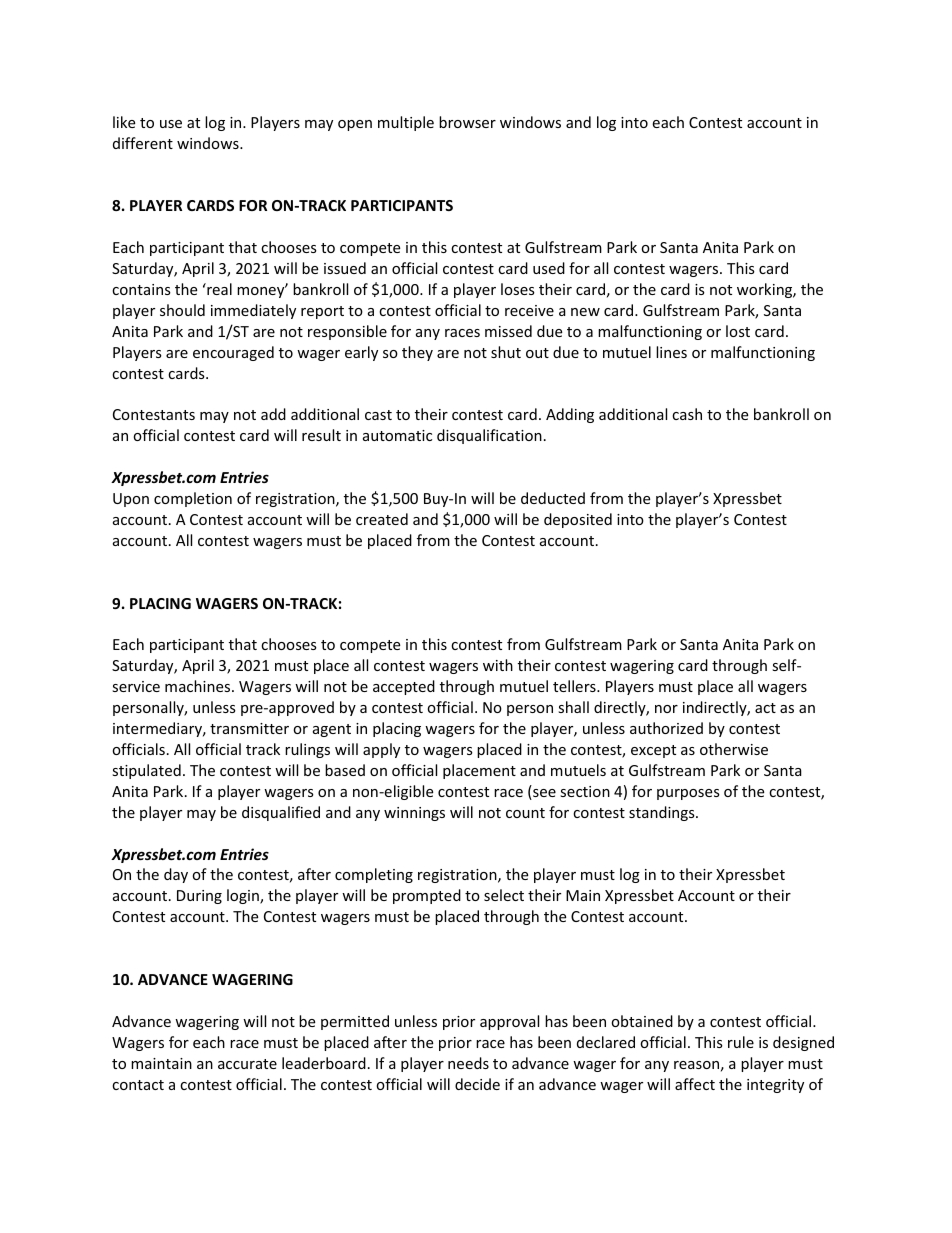 This screenshot has height=1233, width=952. What do you see at coordinates (193, 499) in the screenshot?
I see `completion` at bounding box center [193, 499].
